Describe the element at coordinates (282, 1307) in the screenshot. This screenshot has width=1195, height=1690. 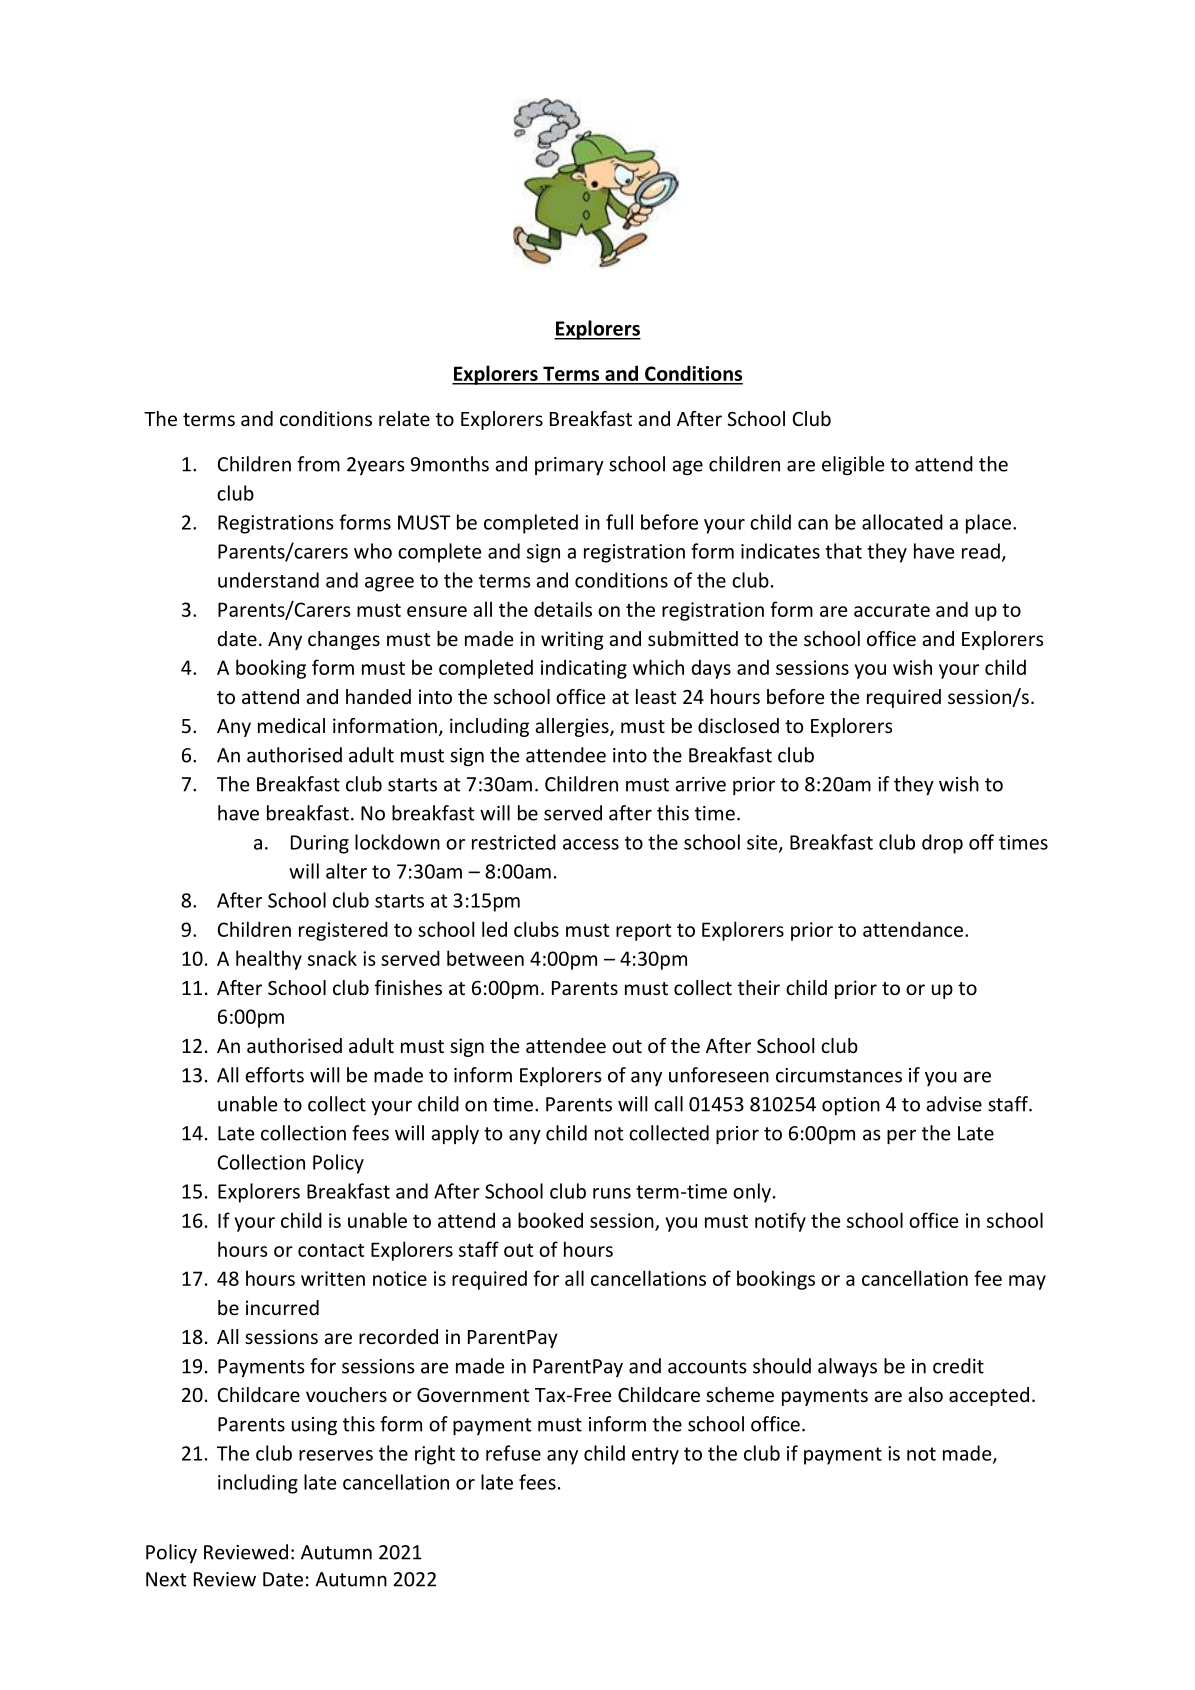
I see `incurred` at that location.
